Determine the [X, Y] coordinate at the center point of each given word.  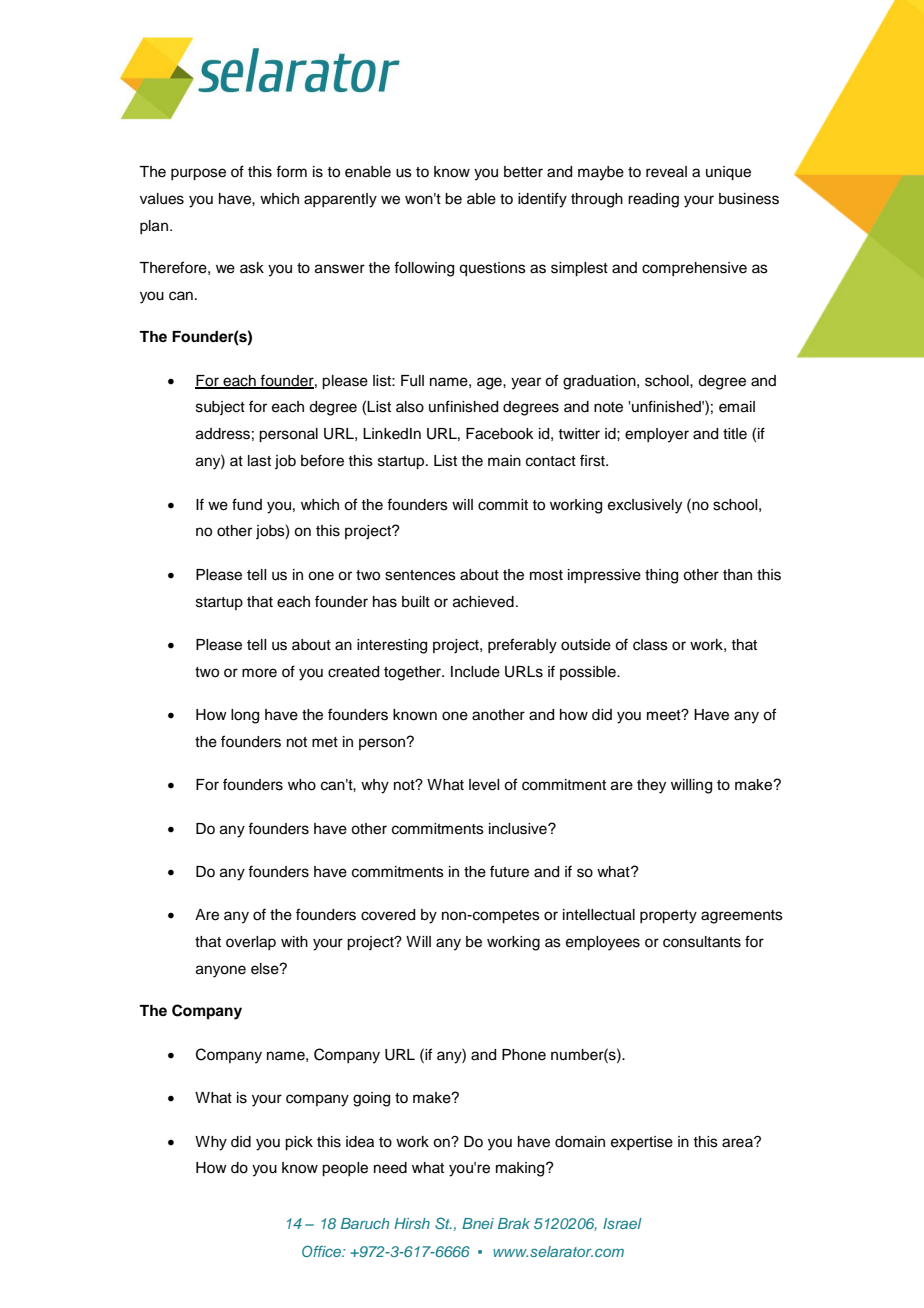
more [259, 673]
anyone [221, 971]
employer [657, 435]
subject [220, 408]
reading [653, 200]
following [424, 269]
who [302, 785]
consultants [702, 942]
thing [661, 576]
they [651, 786]
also [410, 407]
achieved [483, 602]
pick [299, 1143]
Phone [524, 1055]
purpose [198, 174]
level [484, 785]
